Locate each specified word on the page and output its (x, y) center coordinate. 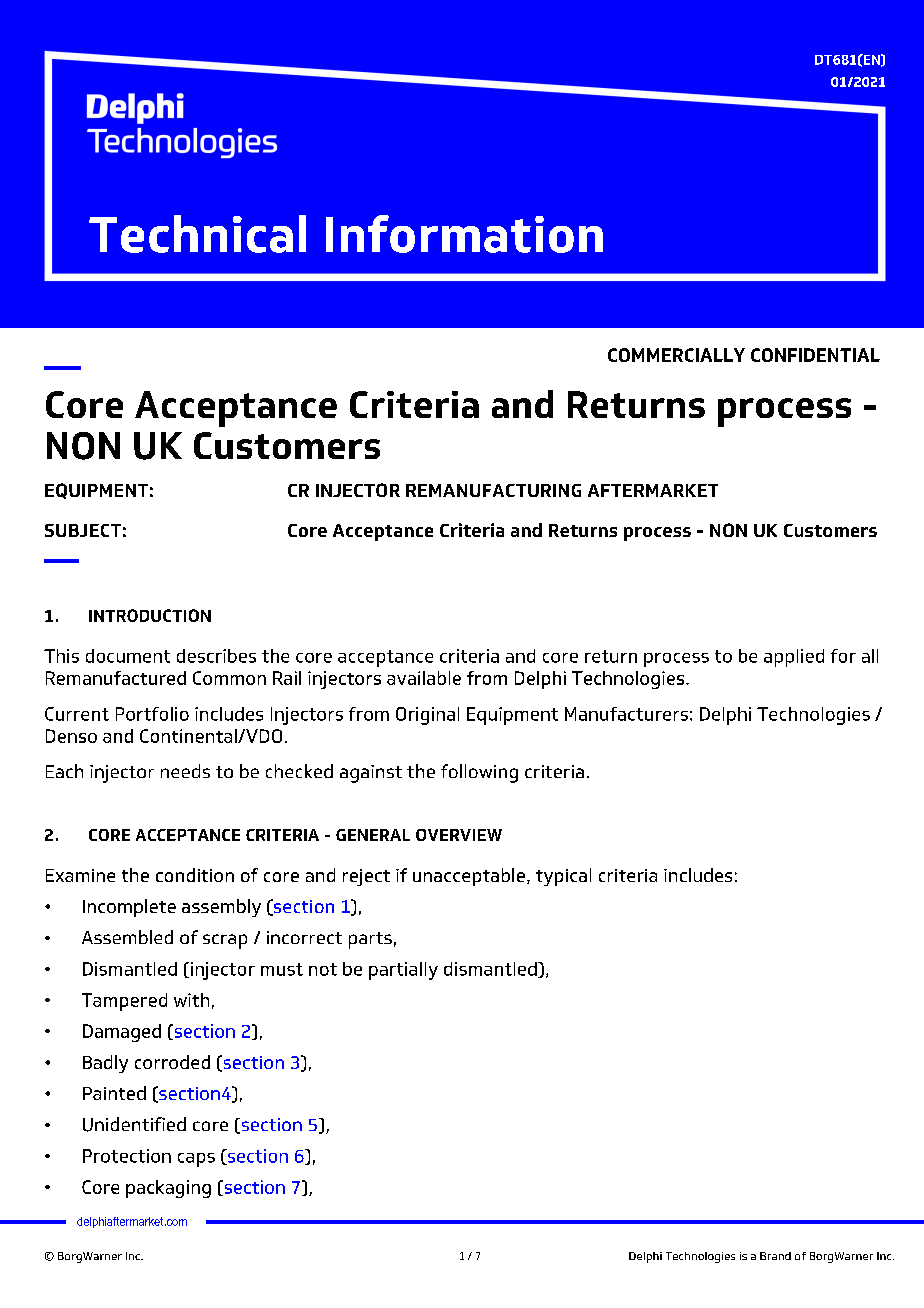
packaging (168, 1189)
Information (464, 234)
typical (563, 877)
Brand (775, 1256)
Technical (197, 234)
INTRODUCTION (150, 615)
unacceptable (469, 877)
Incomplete (129, 908)
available (424, 678)
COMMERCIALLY (676, 355)
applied (794, 658)
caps (196, 1160)
